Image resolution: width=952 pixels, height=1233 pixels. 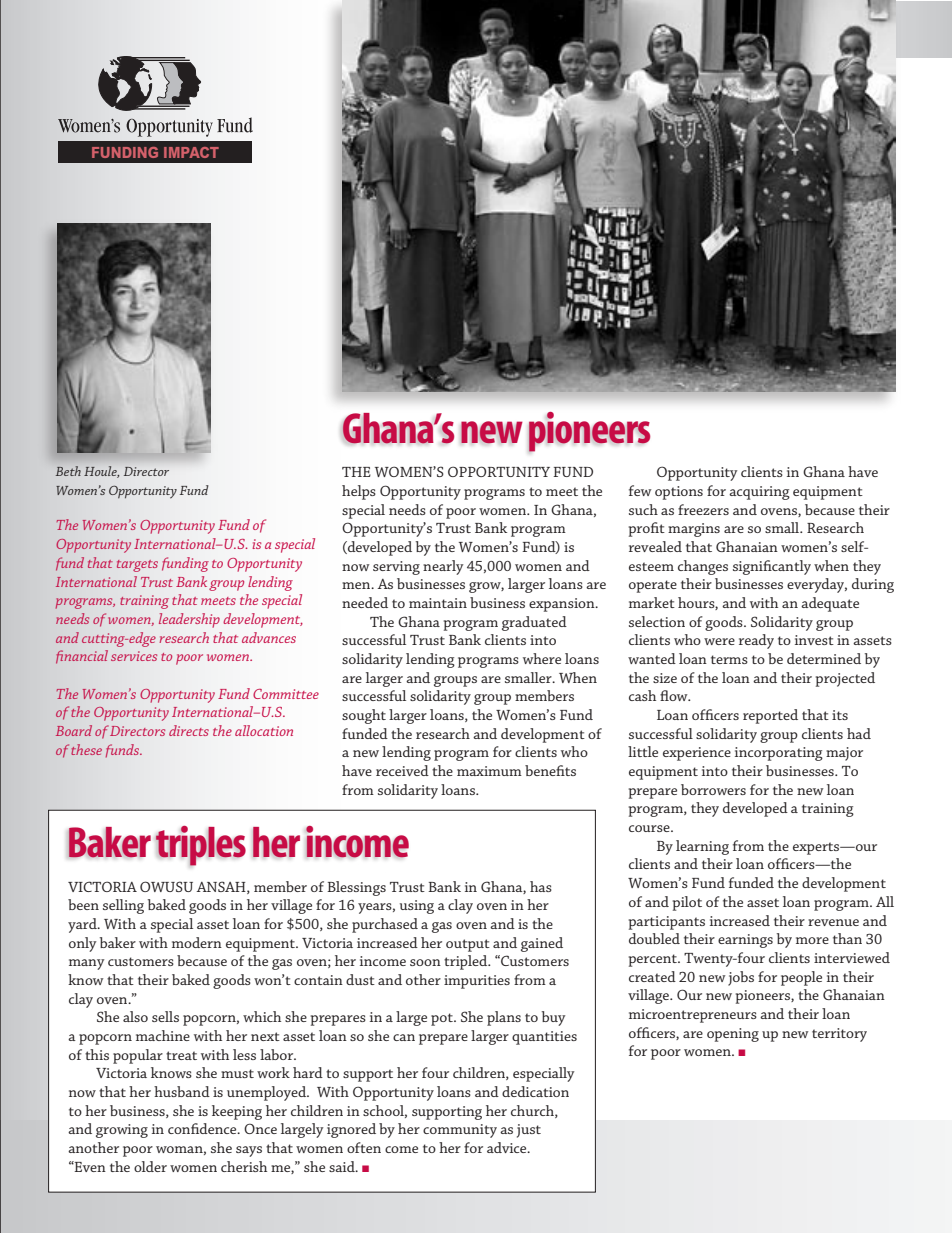 I want to click on confidence, so click(x=203, y=1128).
